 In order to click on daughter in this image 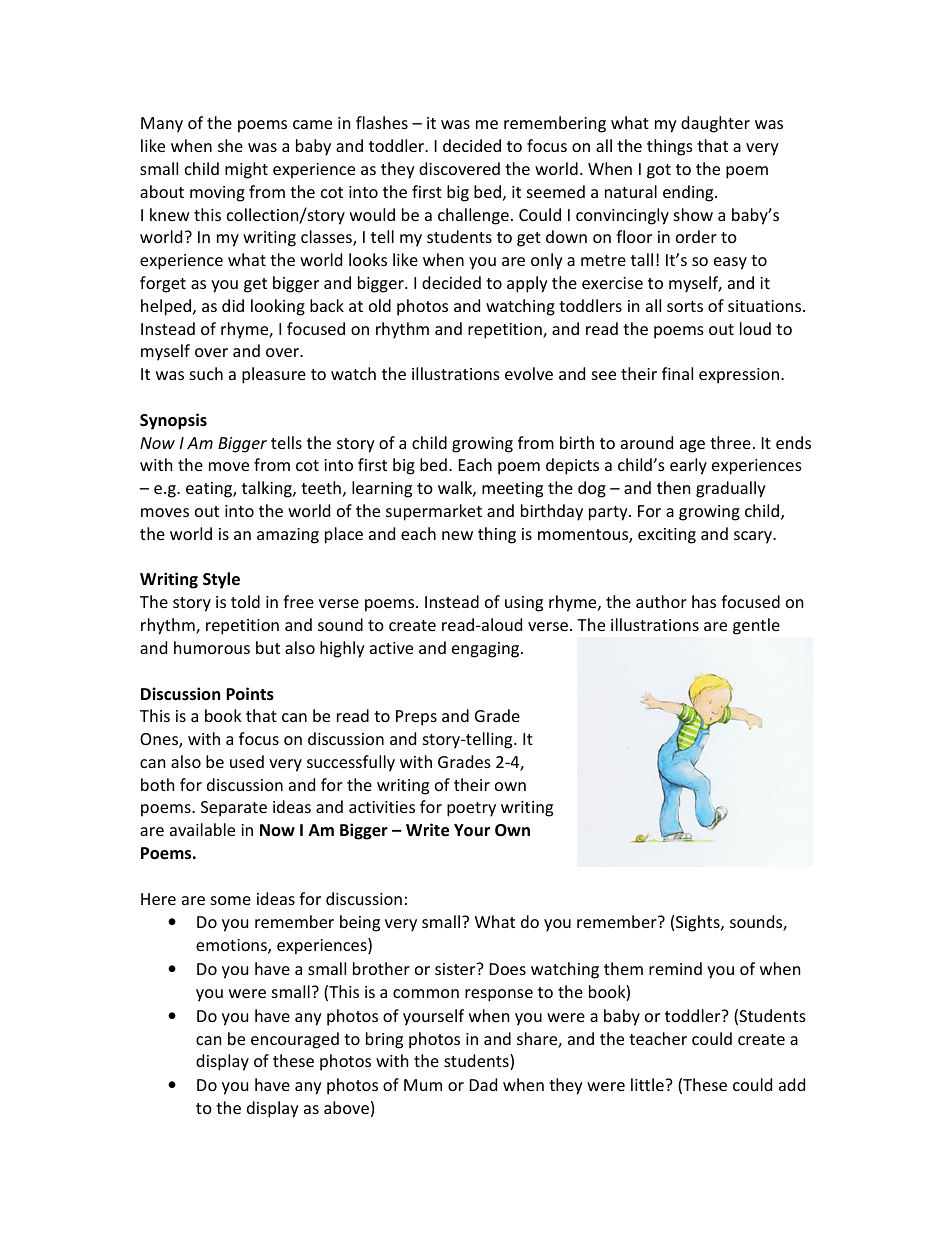, I will do `click(715, 124)`.
